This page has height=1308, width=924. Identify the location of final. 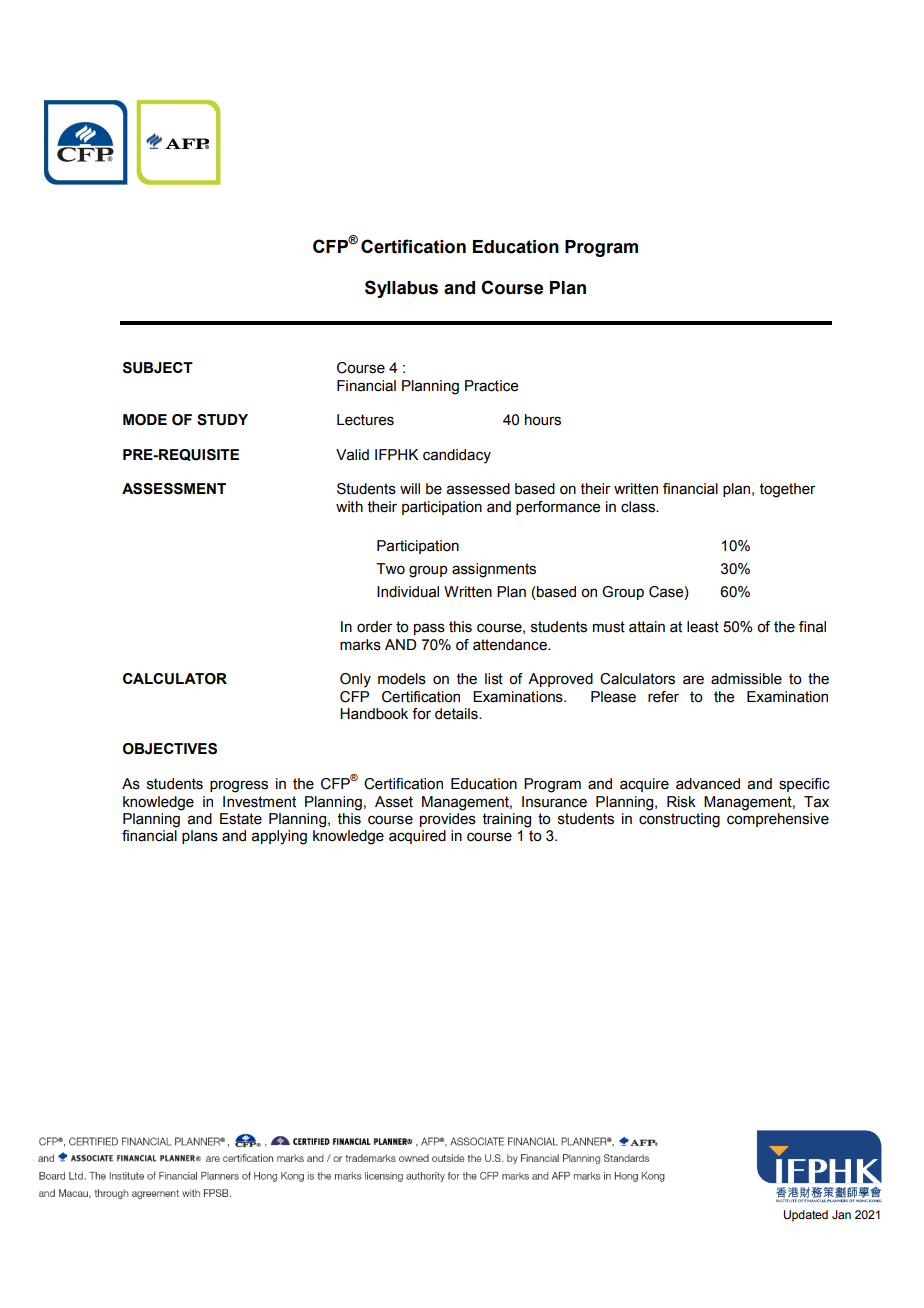
(812, 627).
